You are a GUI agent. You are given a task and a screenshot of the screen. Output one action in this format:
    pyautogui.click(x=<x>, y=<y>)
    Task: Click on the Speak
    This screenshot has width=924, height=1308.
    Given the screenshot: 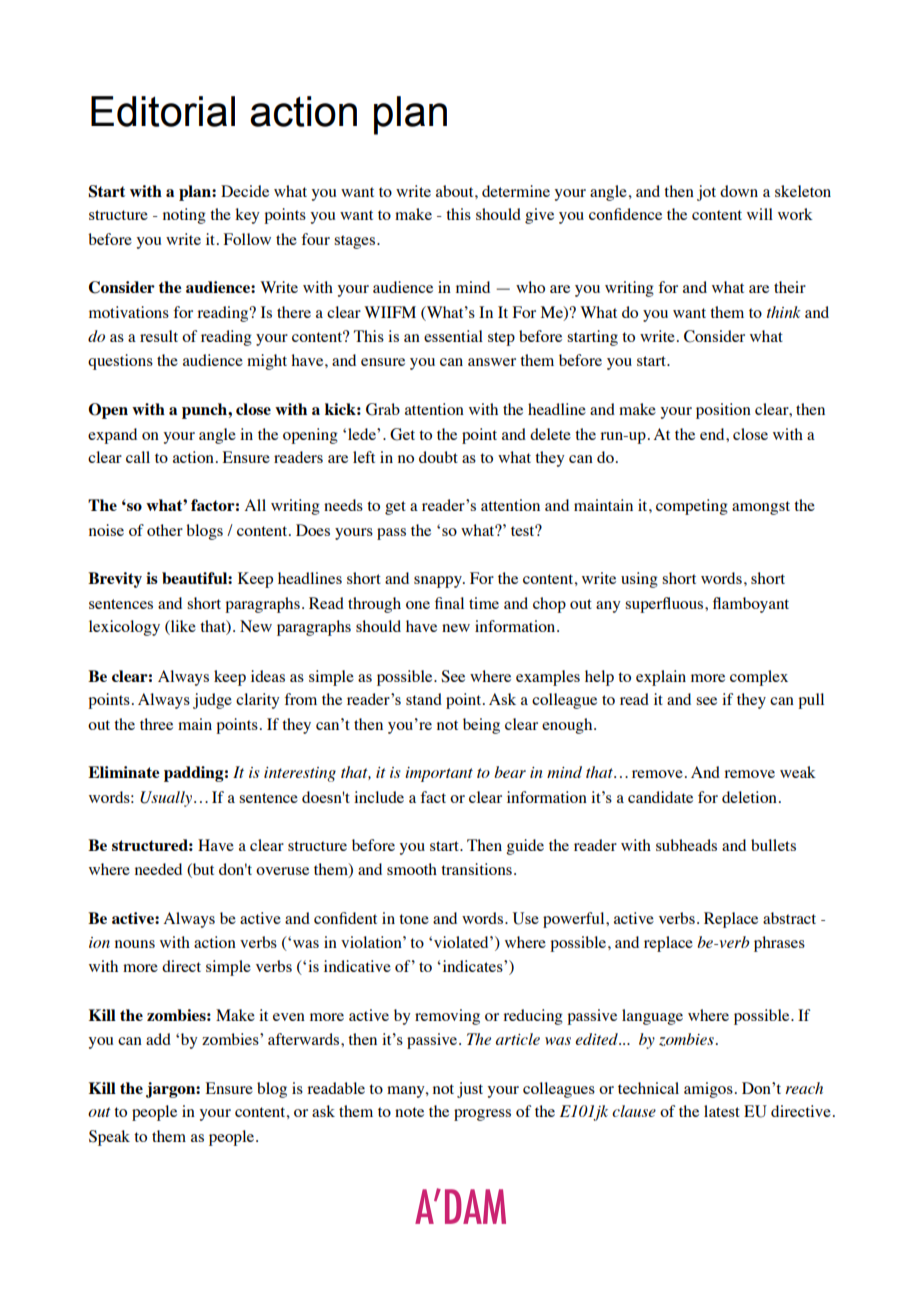 What is the action you would take?
    pyautogui.click(x=109, y=1138)
